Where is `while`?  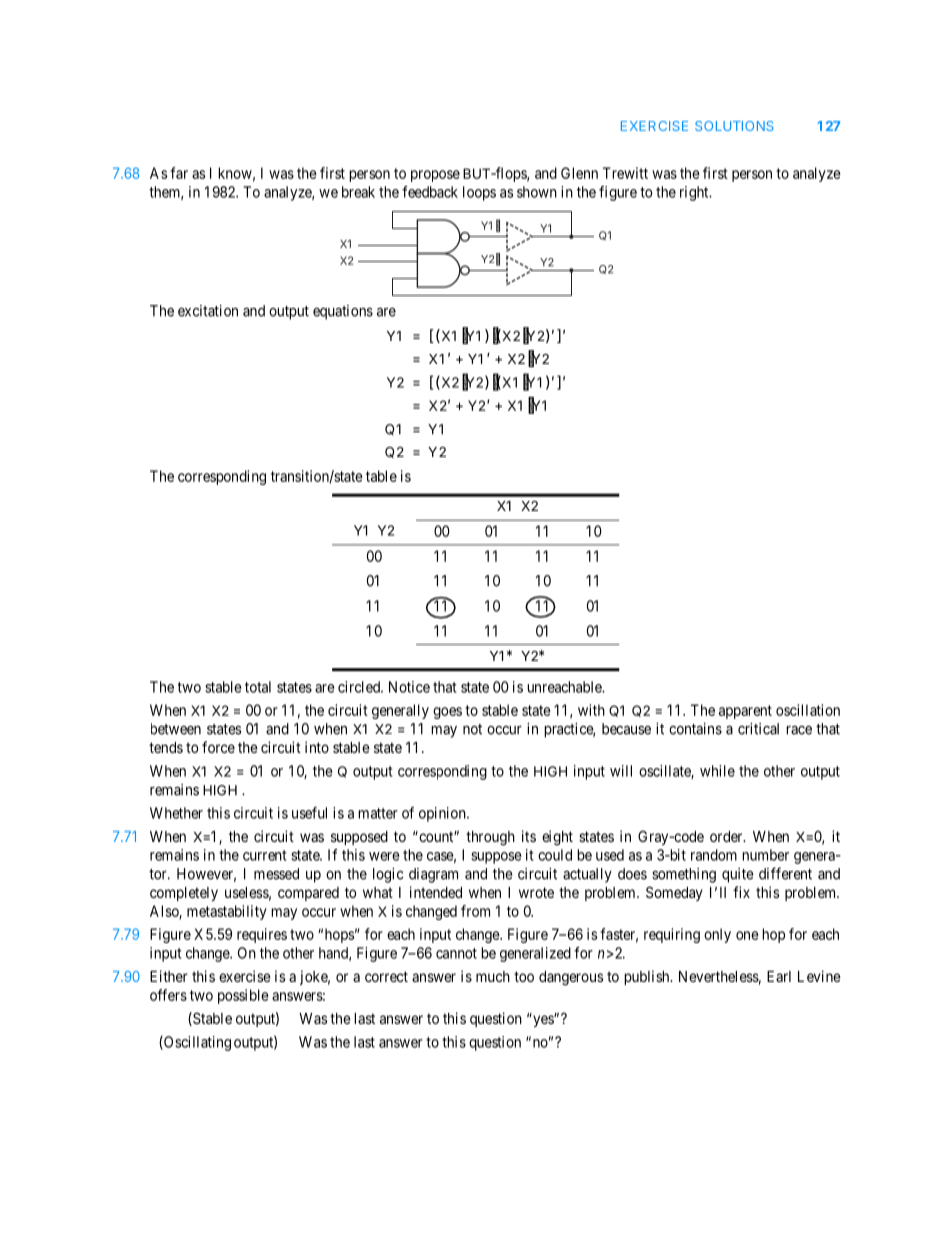 while is located at coordinates (717, 771).
